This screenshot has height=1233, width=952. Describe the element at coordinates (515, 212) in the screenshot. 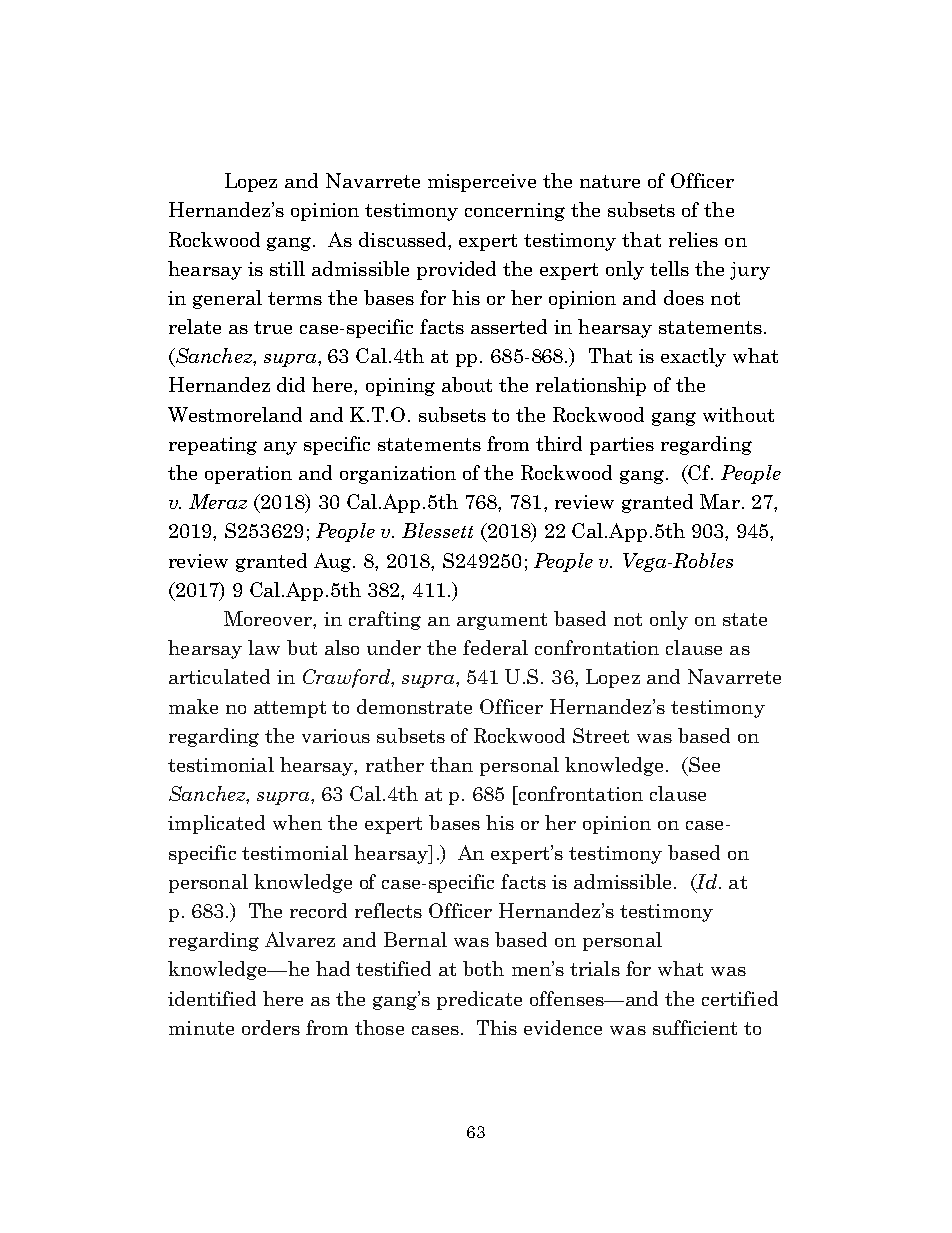

I see `concerning` at that location.
